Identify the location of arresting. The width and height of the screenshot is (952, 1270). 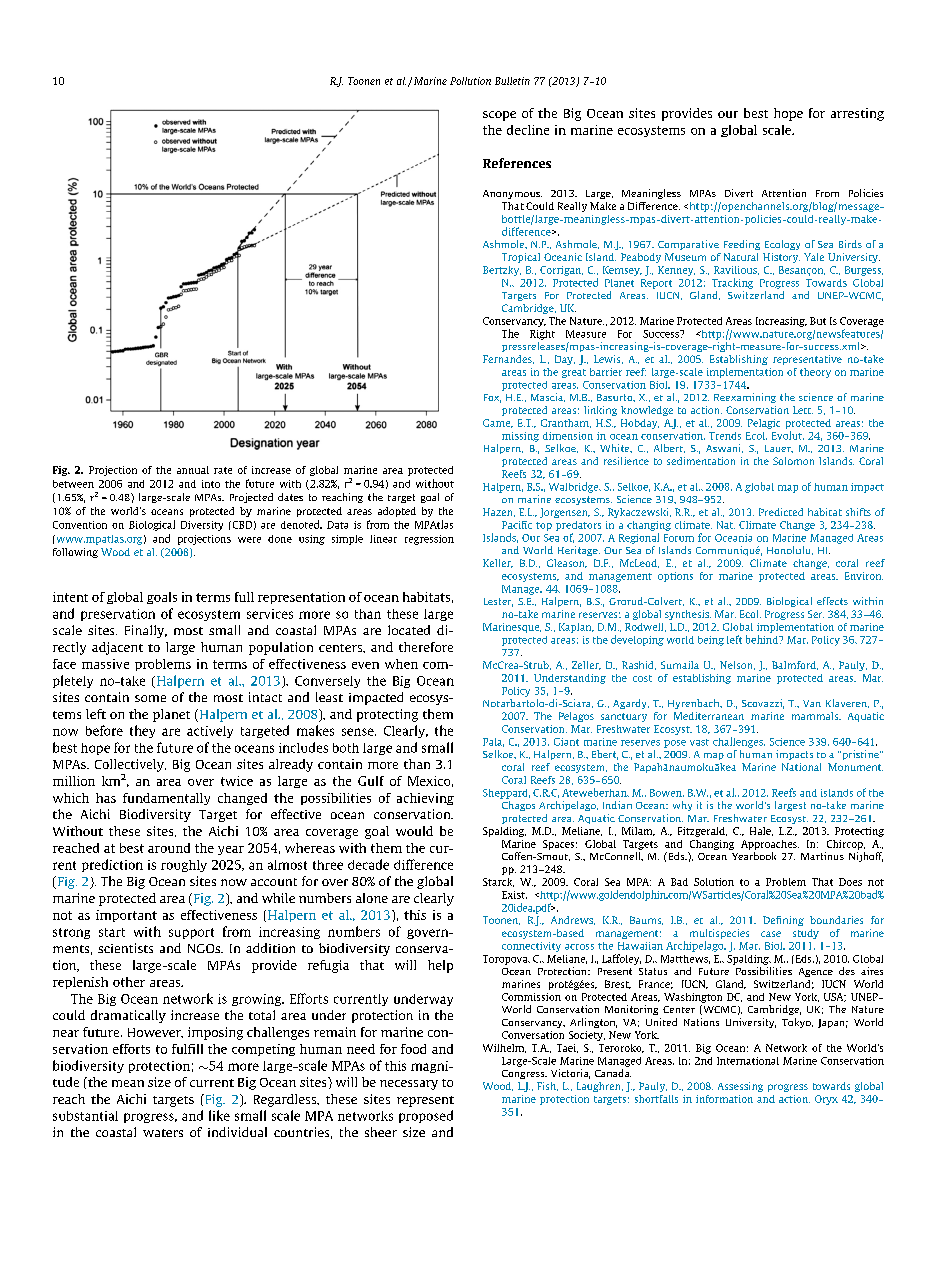
(857, 114).
